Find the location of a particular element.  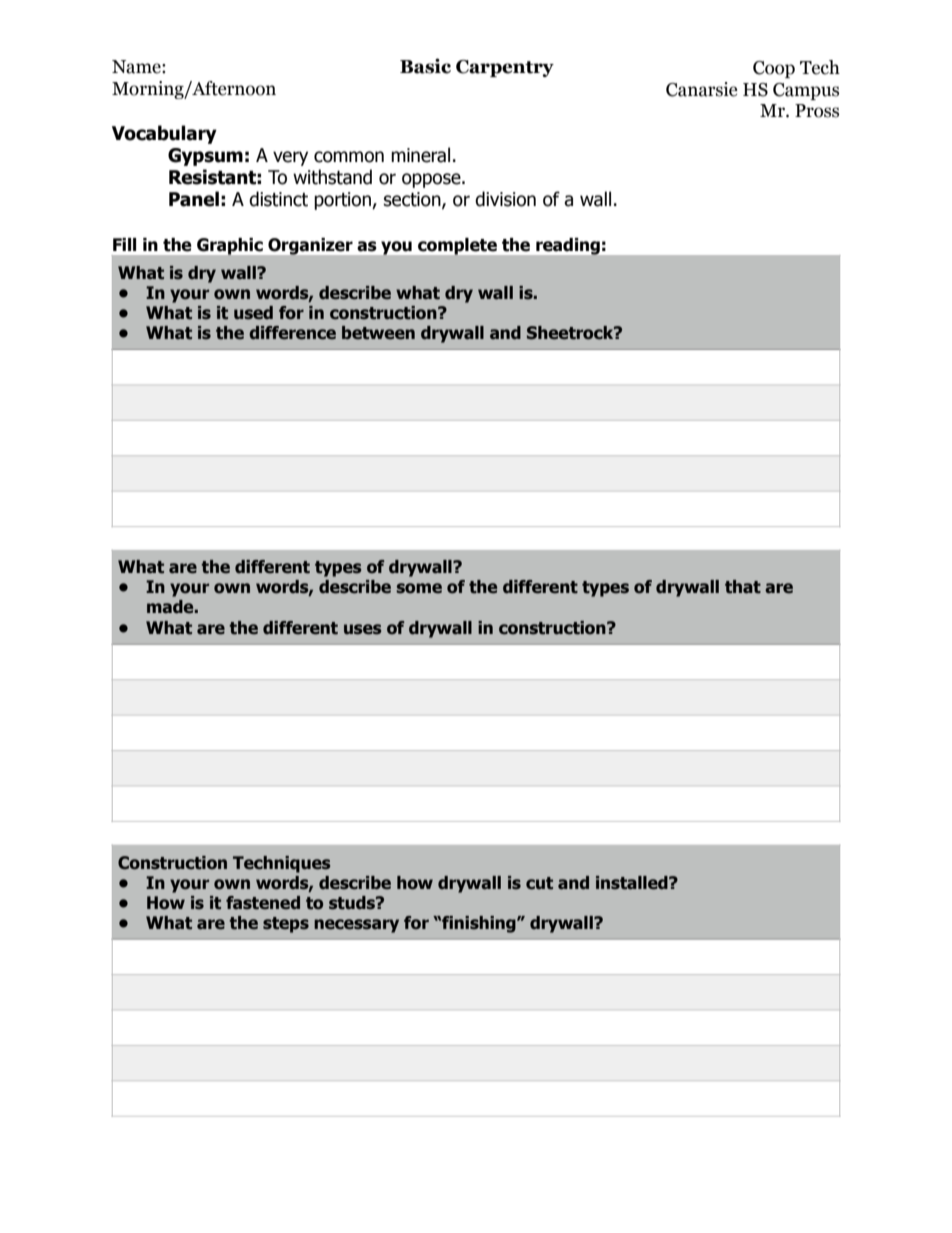

necessary is located at coordinates (356, 926).
